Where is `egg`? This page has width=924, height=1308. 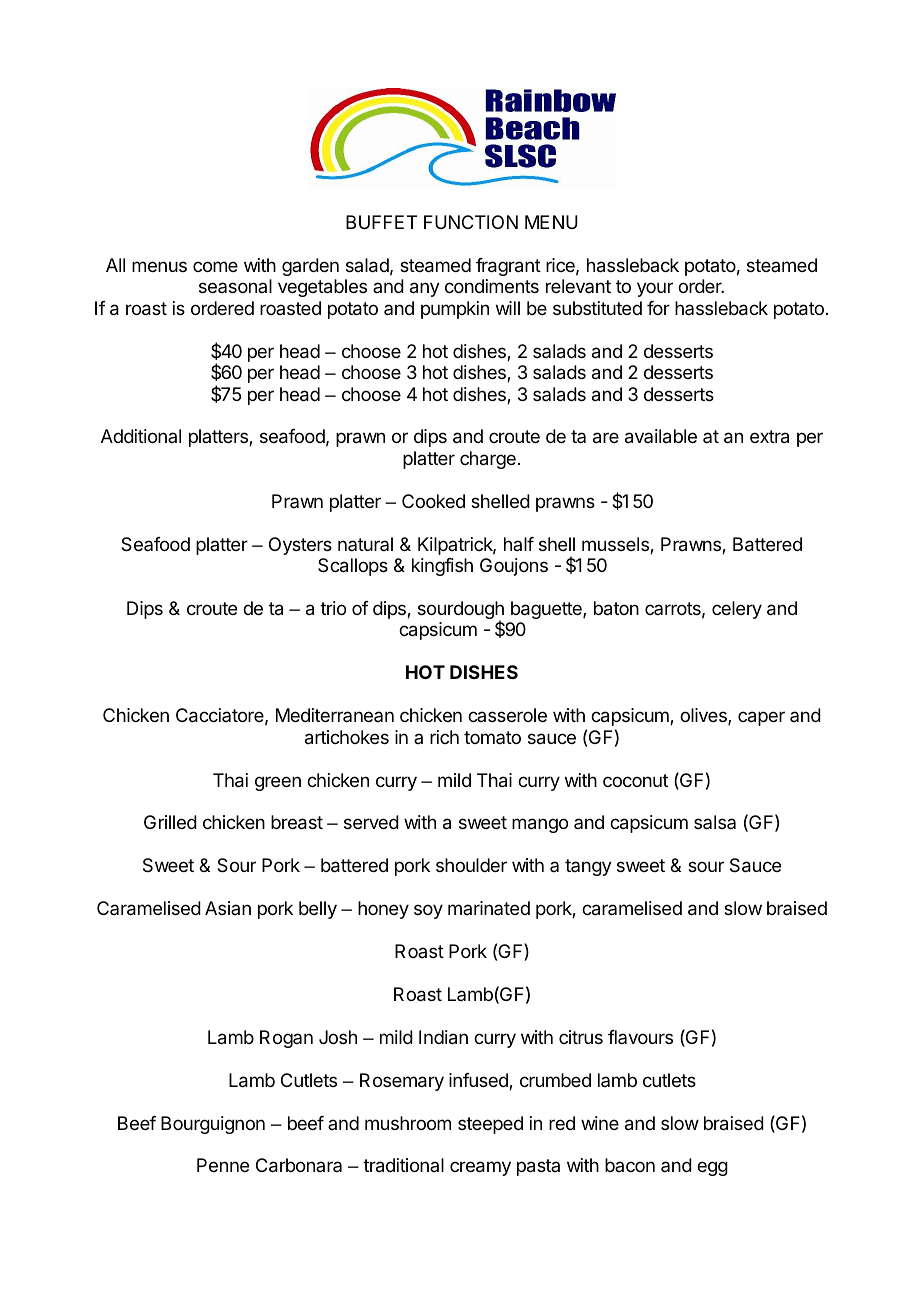 egg is located at coordinates (712, 1168).
